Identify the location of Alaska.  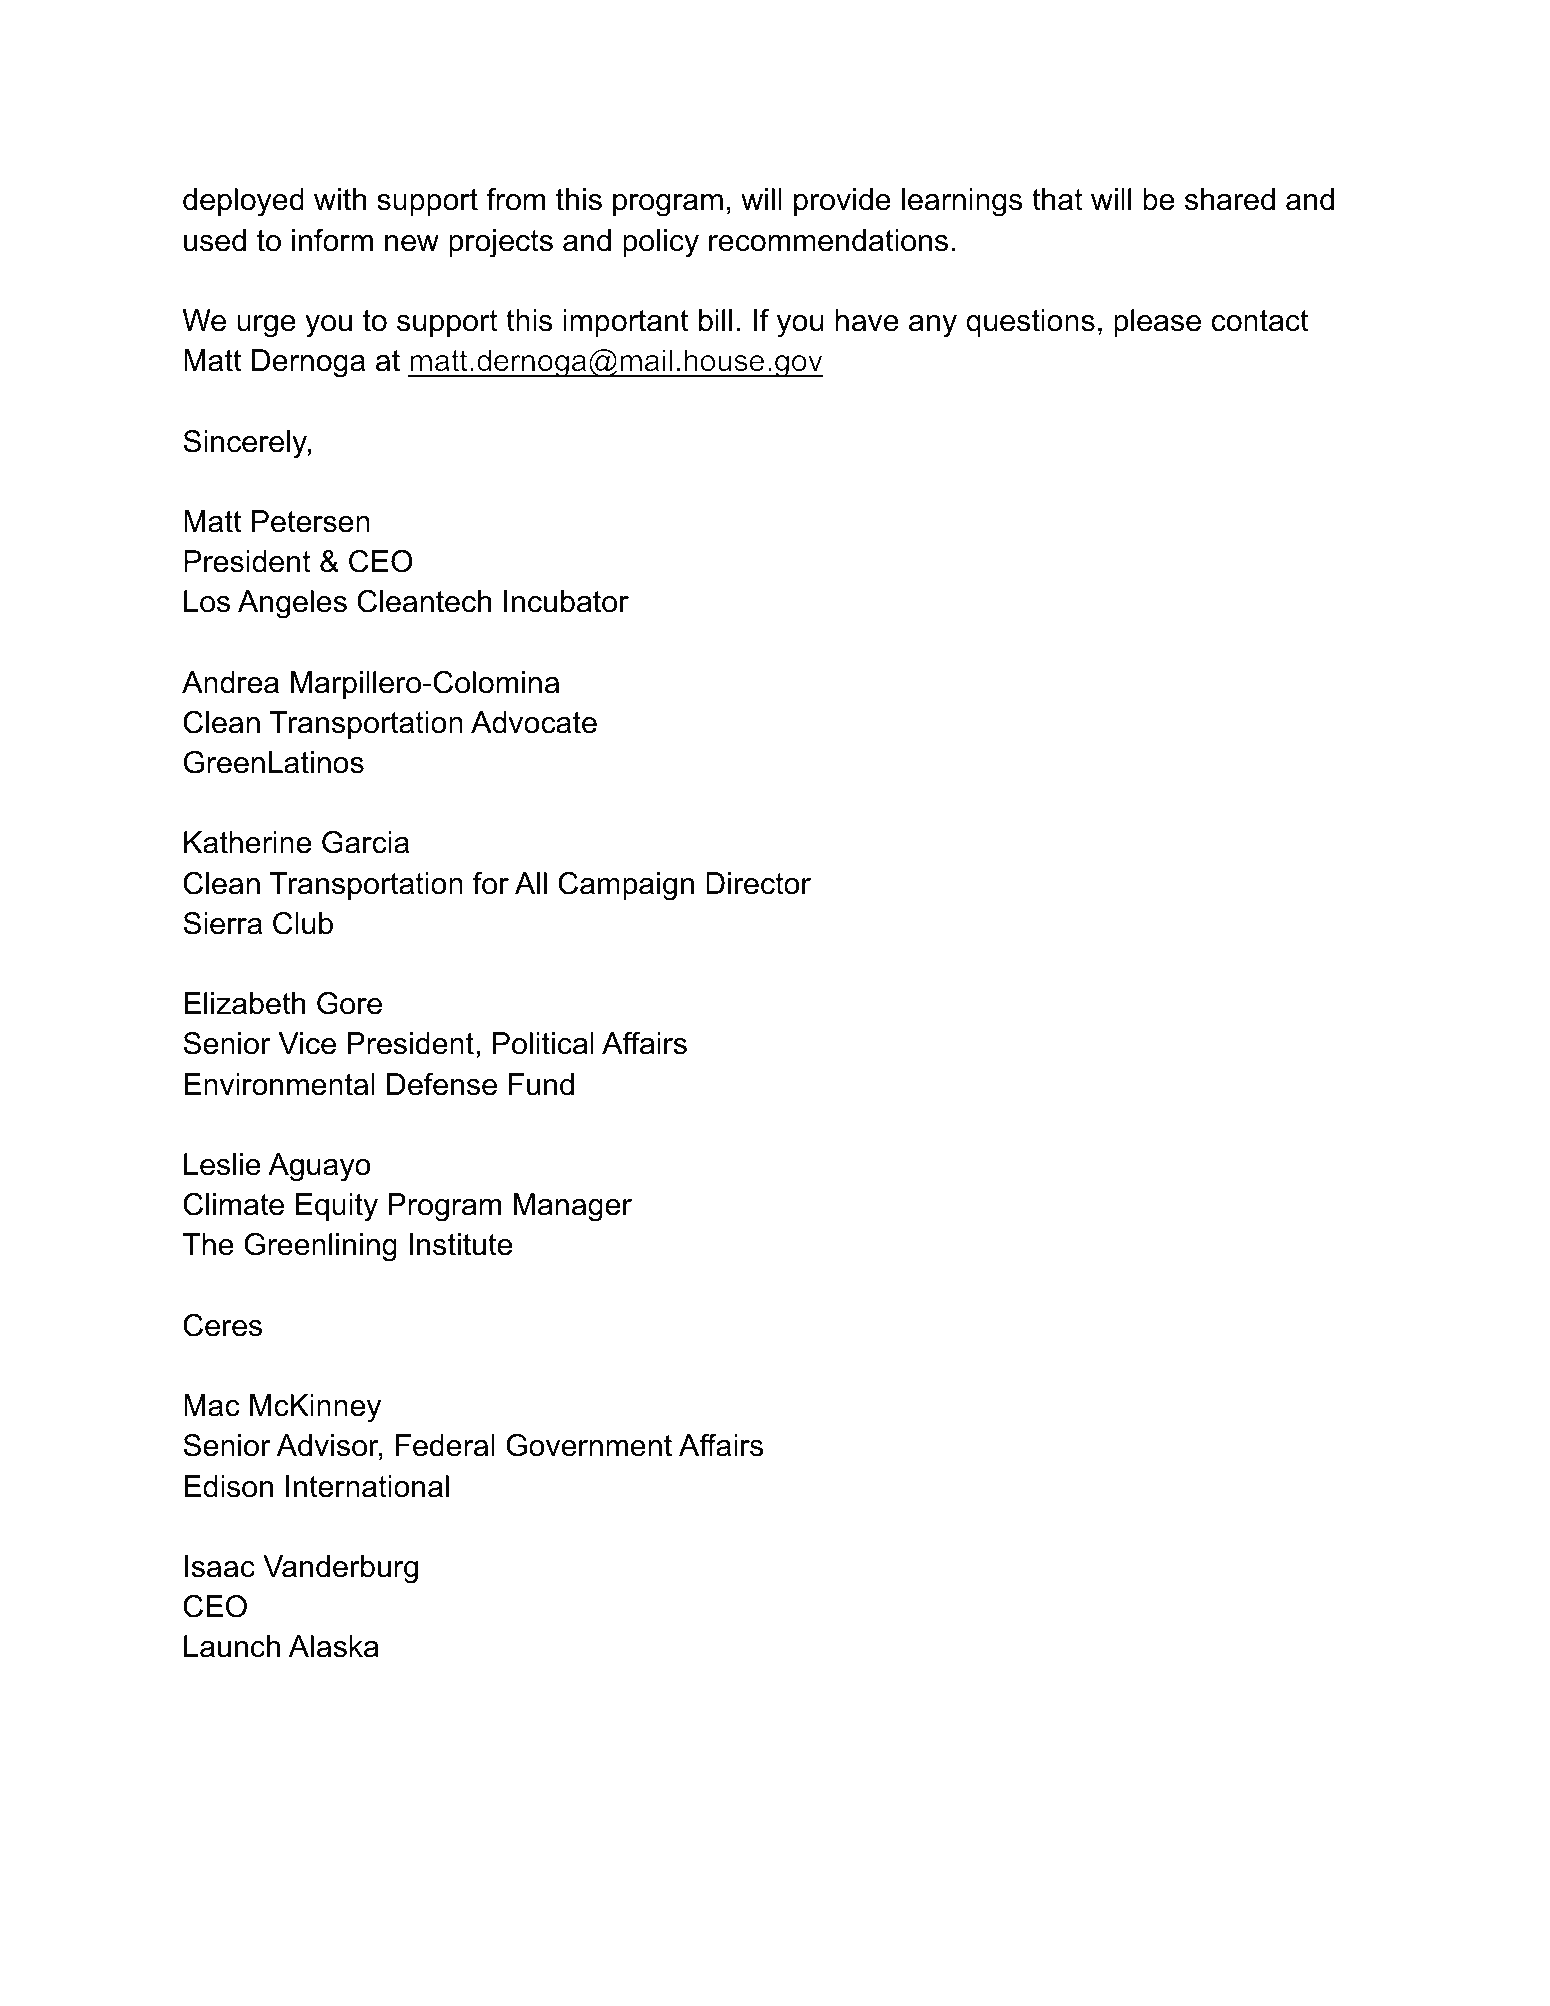
(334, 1646).
